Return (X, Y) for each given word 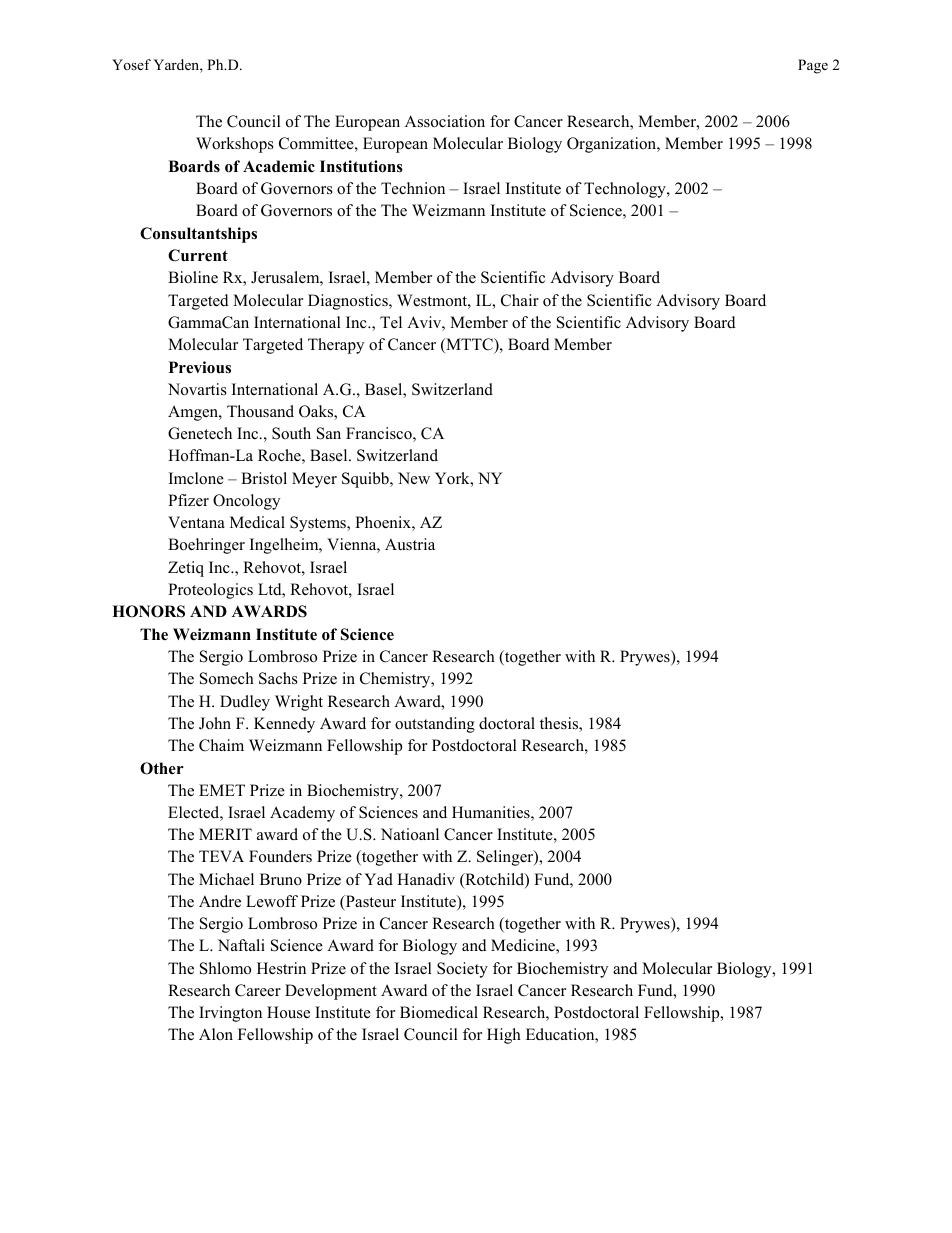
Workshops (235, 145)
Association (445, 121)
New (414, 478)
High (504, 1036)
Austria (410, 544)
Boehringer (206, 546)
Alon (216, 1034)
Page (813, 66)
